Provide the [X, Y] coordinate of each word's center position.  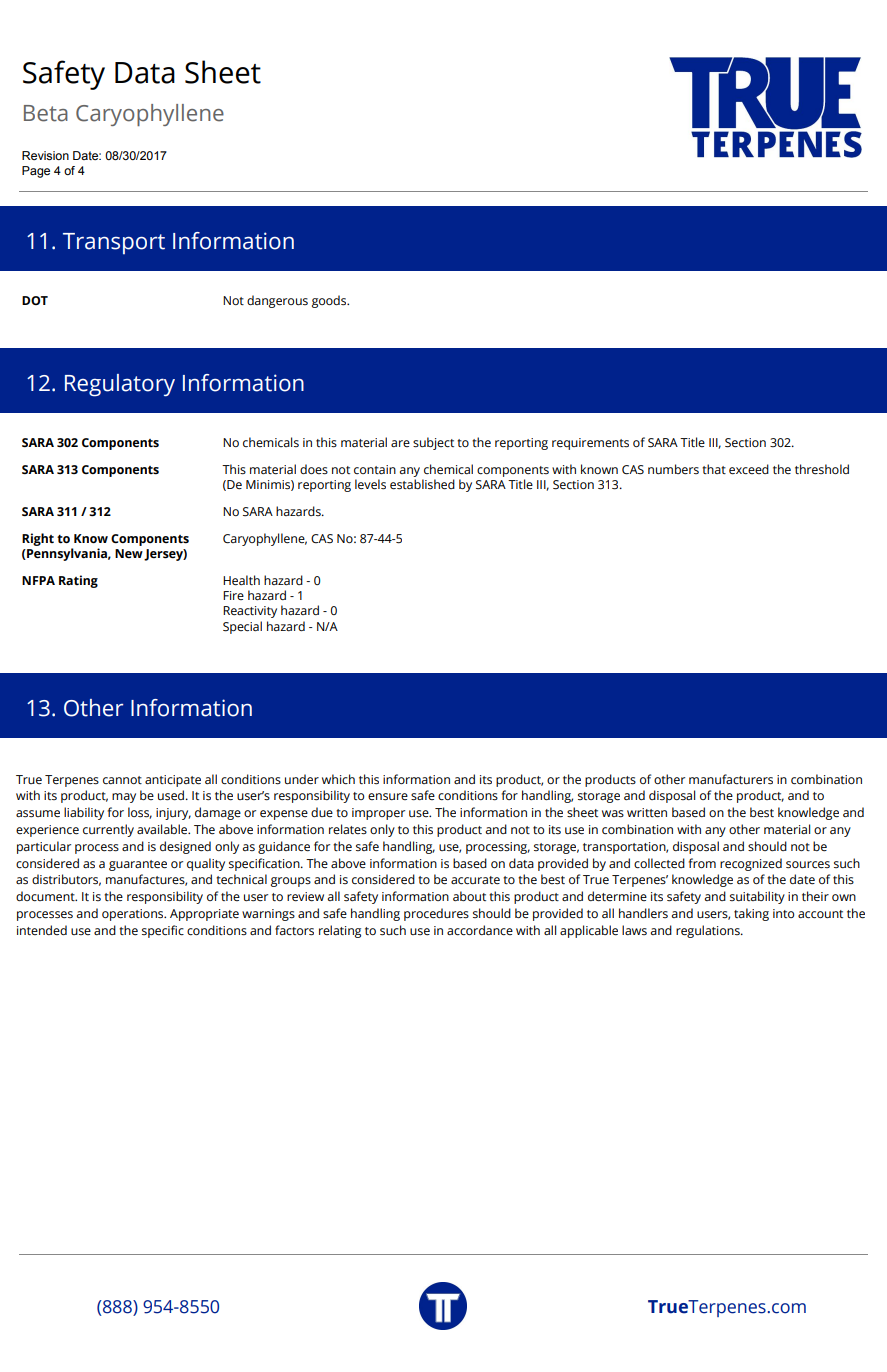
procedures [436, 914]
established [422, 484]
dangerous [277, 301]
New [129, 554]
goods [330, 301]
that [714, 469]
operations [134, 915]
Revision [45, 155]
